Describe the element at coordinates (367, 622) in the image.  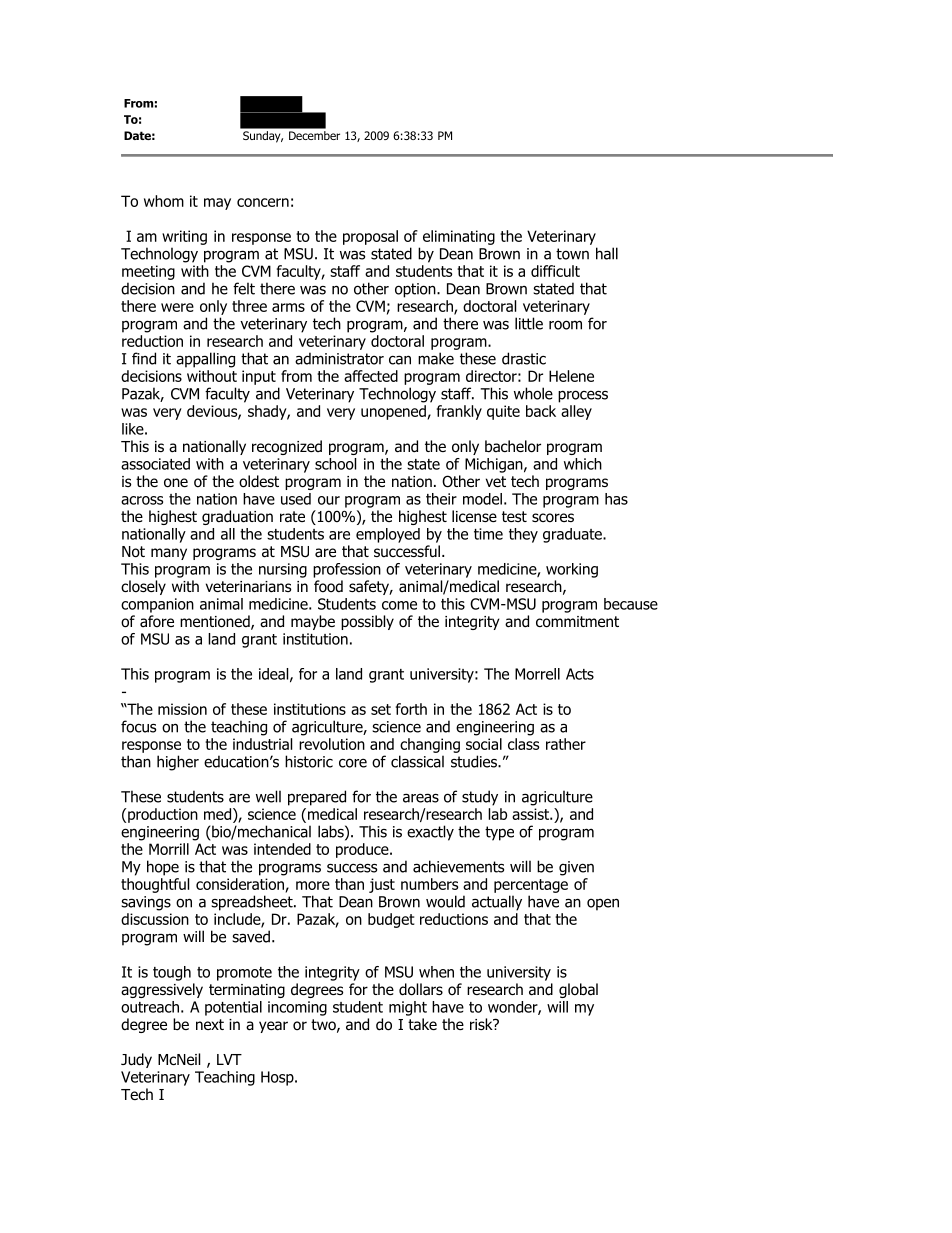
I see `possibly` at that location.
